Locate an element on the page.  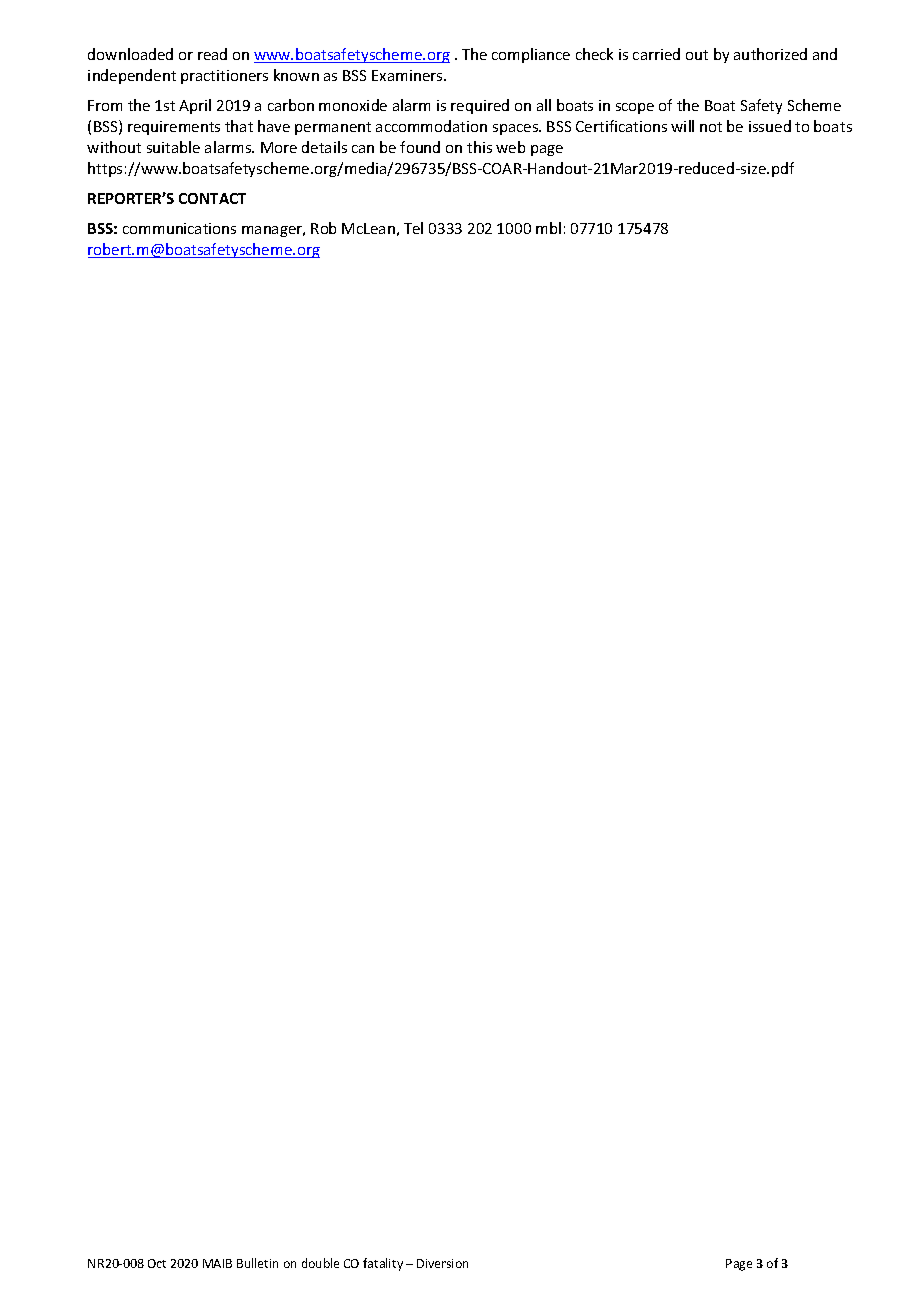
will is located at coordinates (682, 126).
